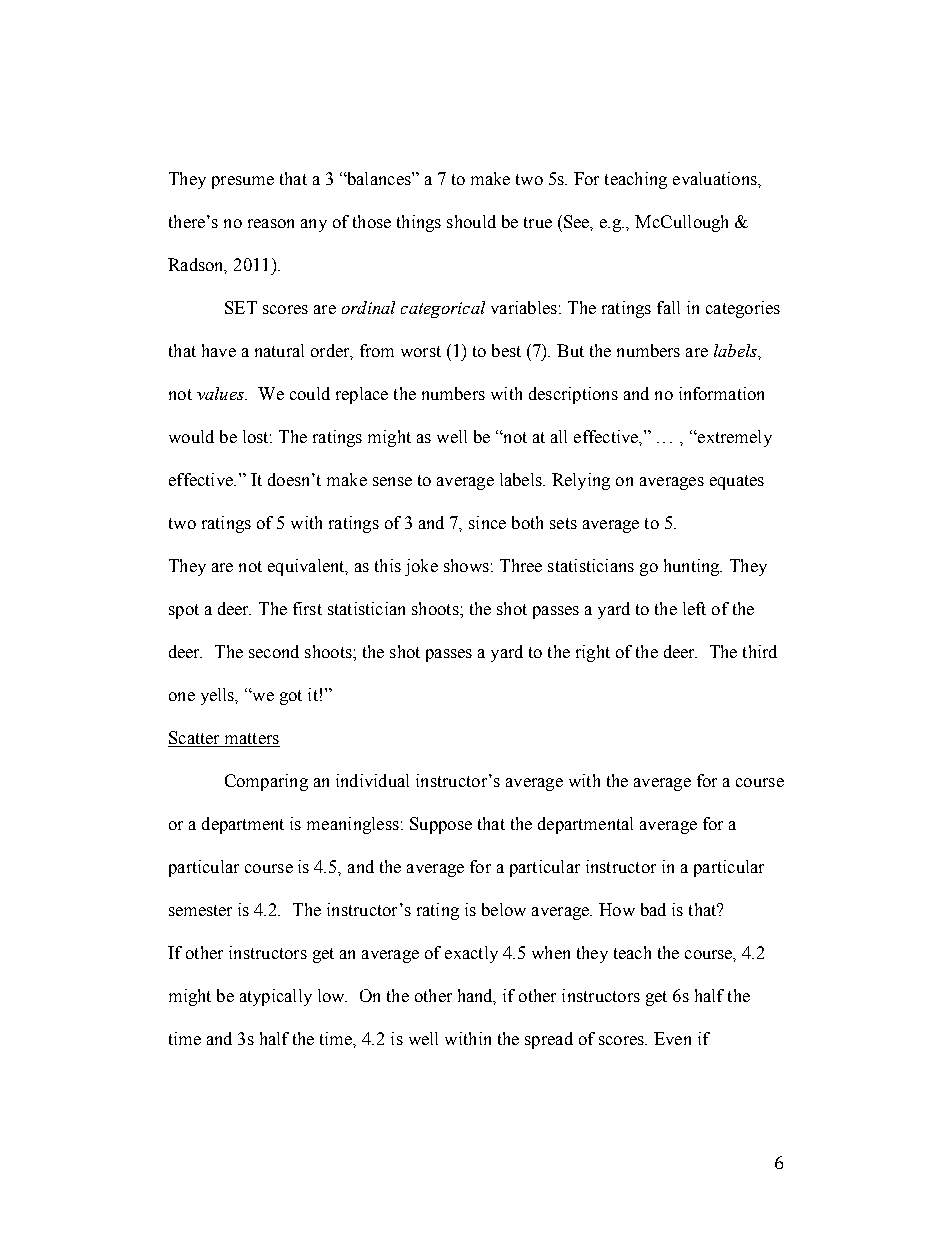  Describe the element at coordinates (276, 997) in the screenshot. I see `atypically` at that location.
